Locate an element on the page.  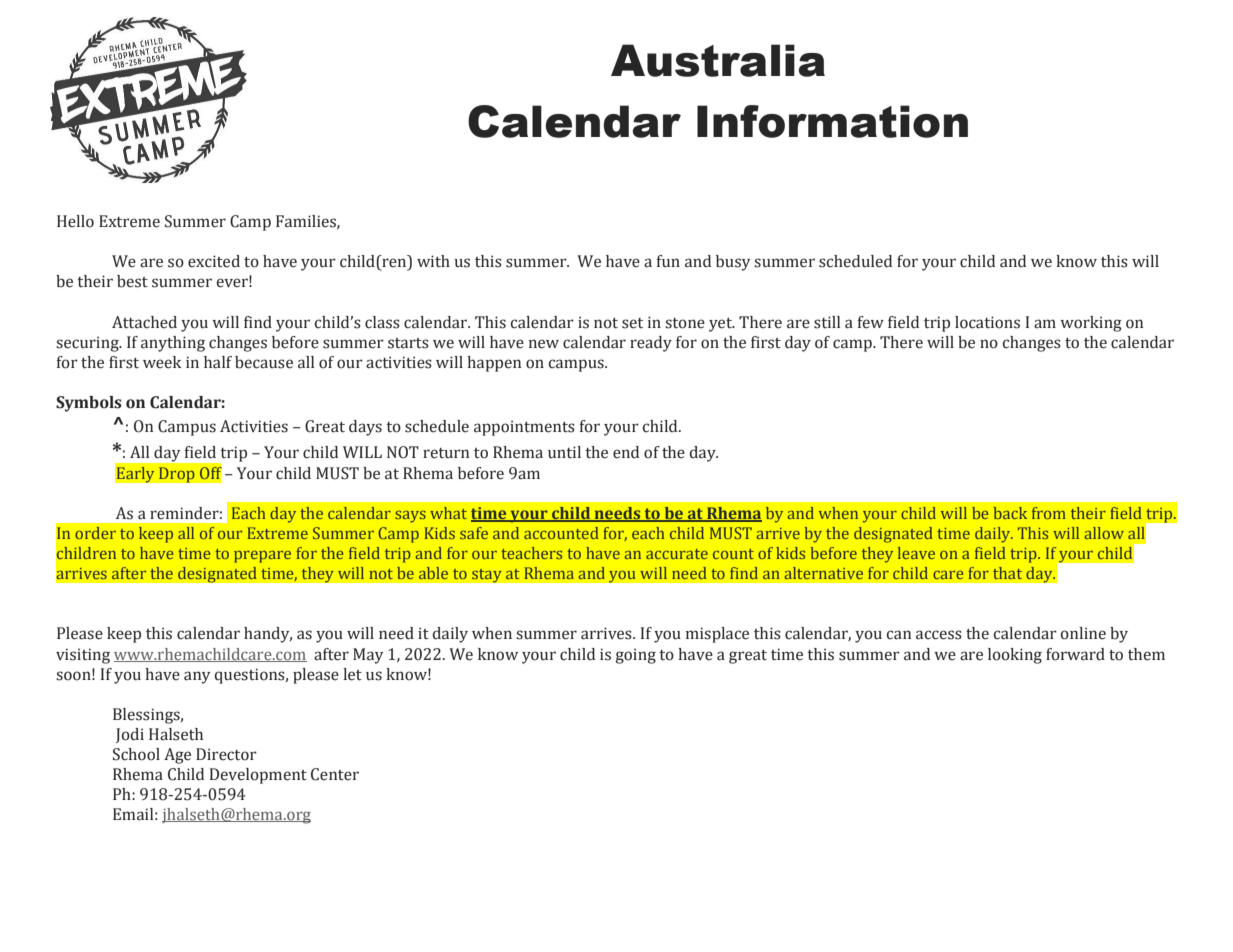
Attached is located at coordinates (144, 322).
